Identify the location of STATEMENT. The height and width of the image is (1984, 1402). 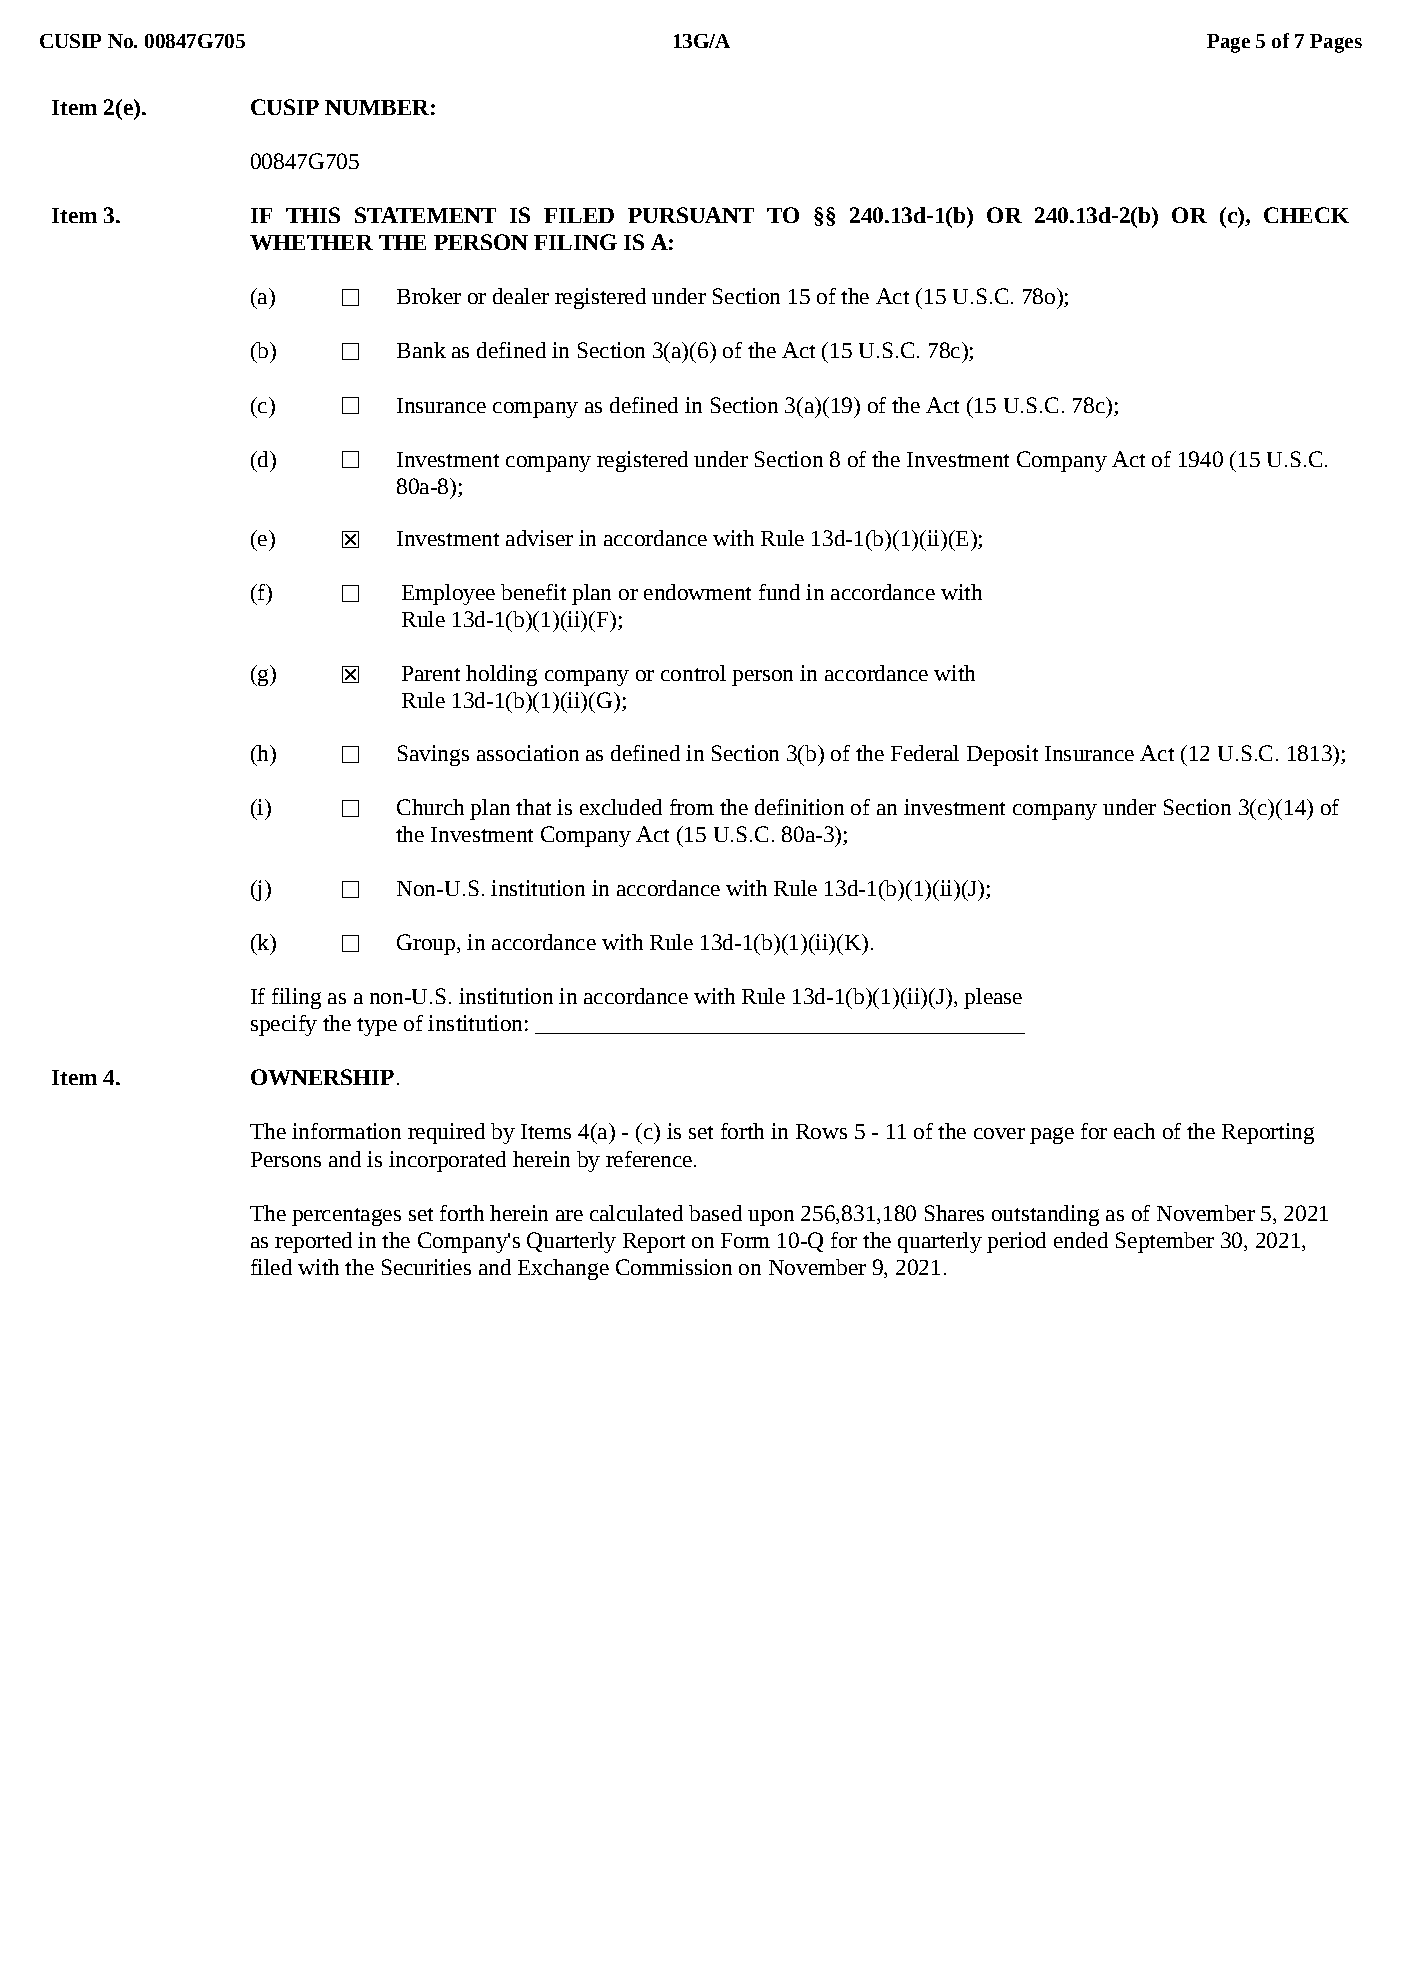
(425, 215).
